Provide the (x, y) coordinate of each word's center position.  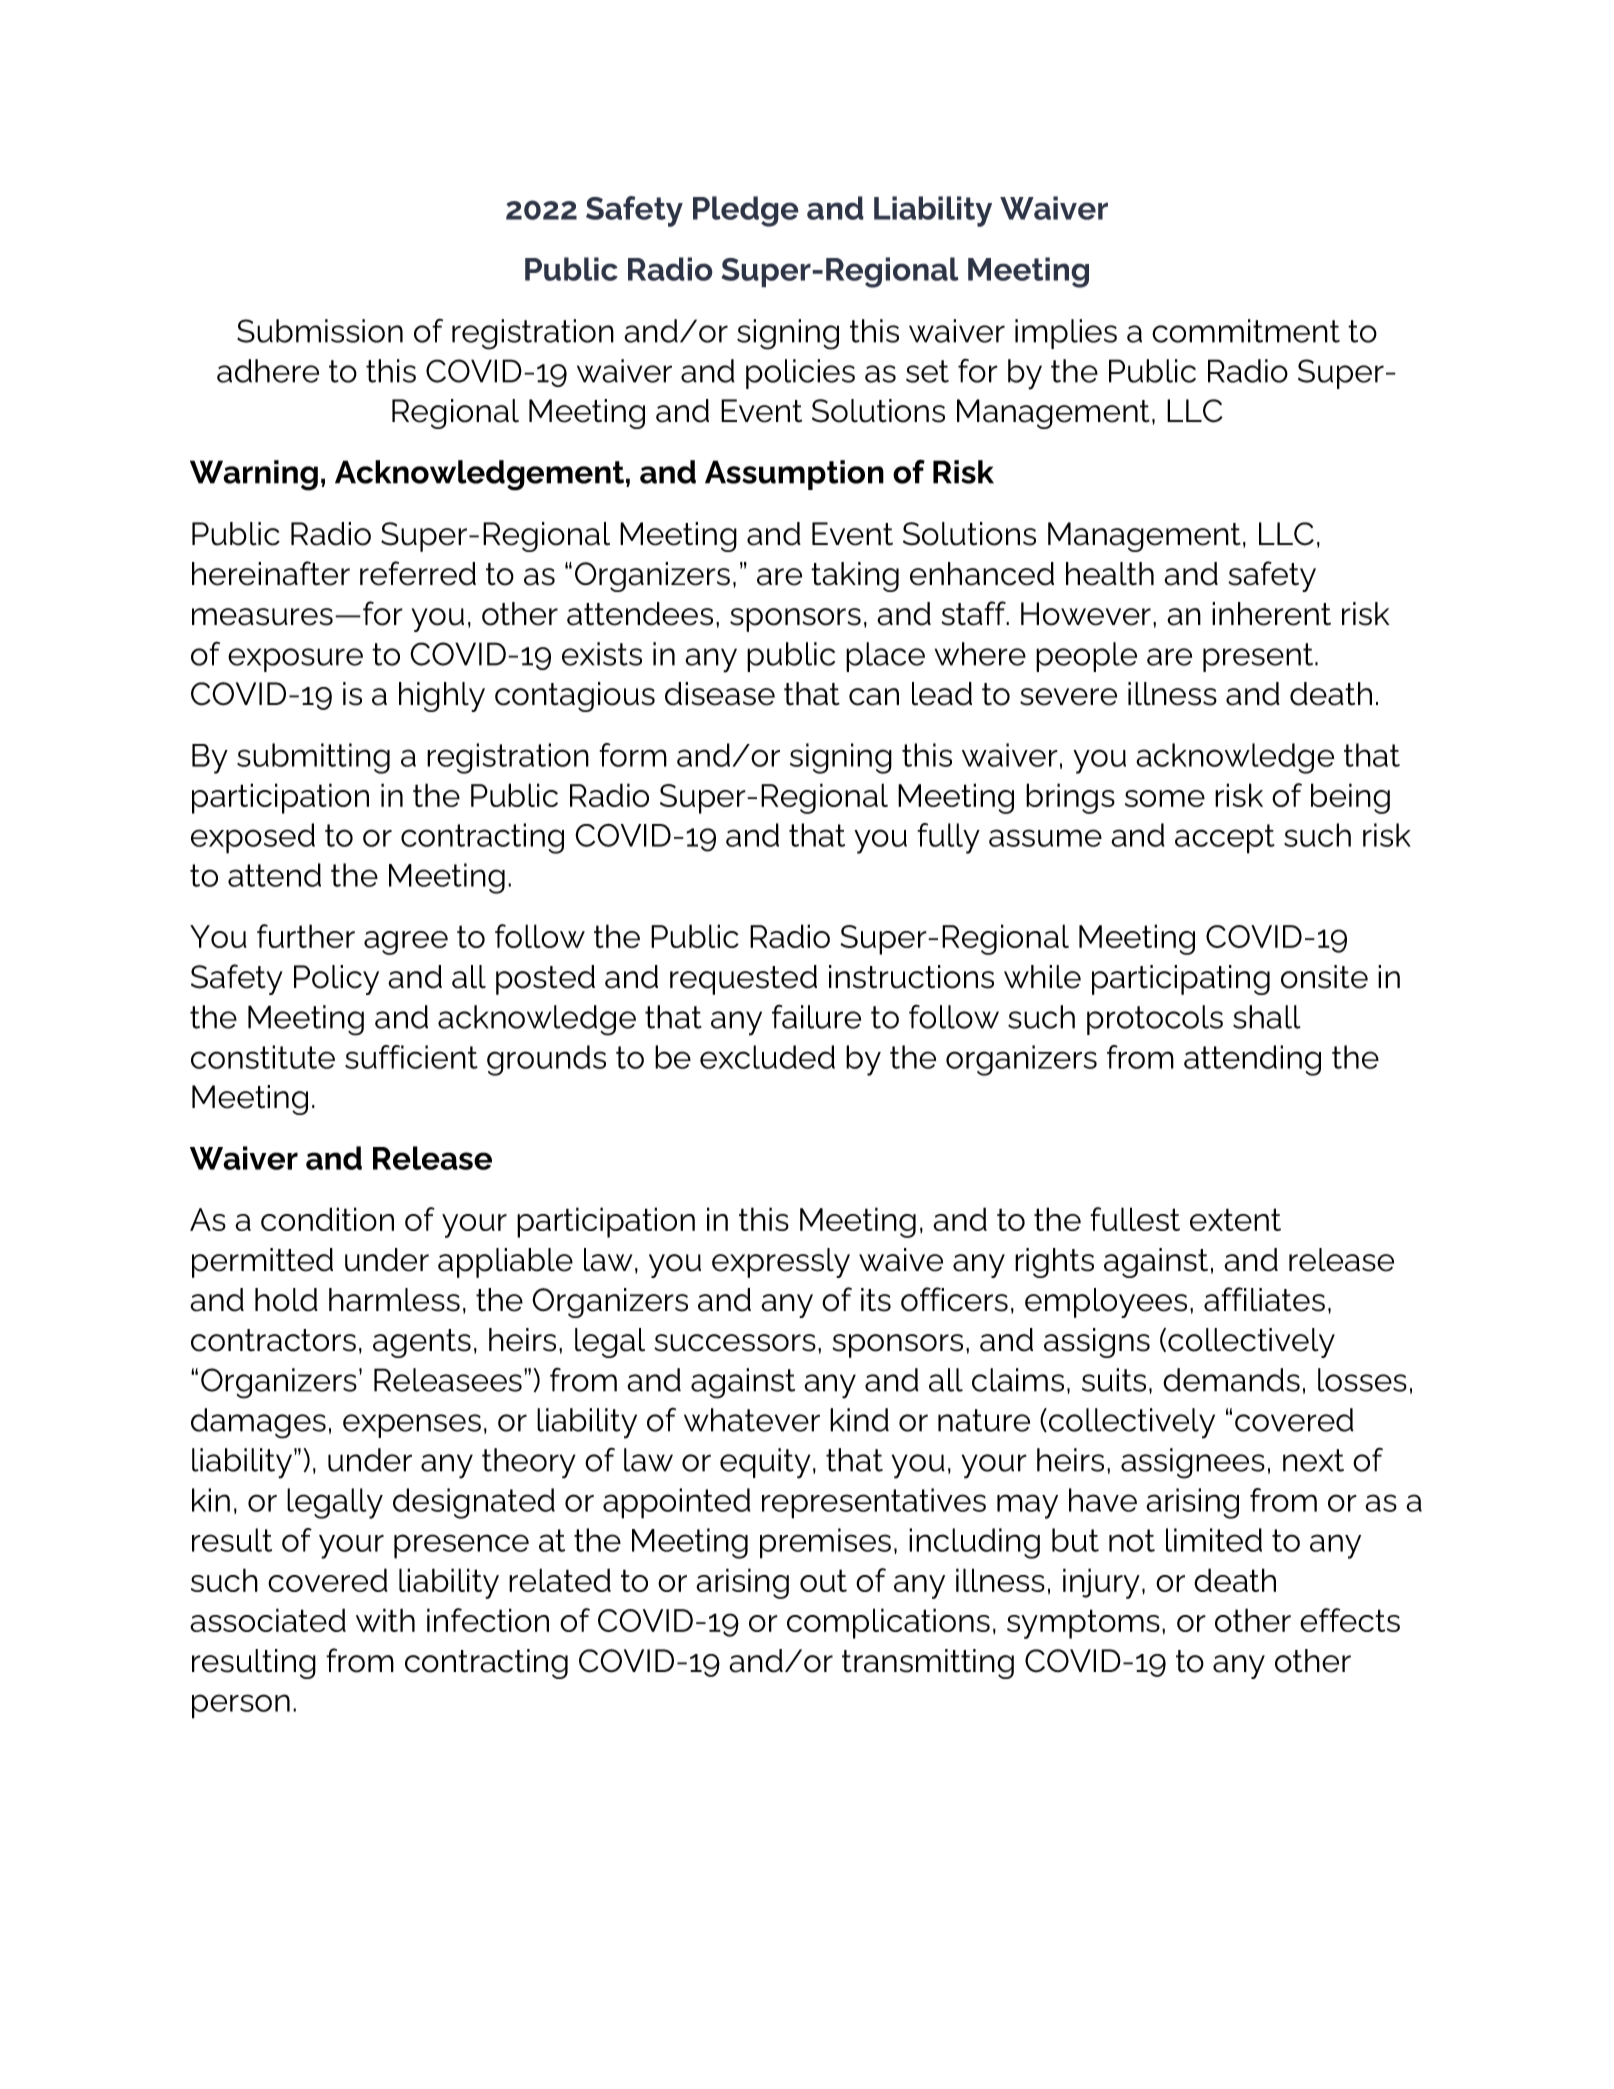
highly (442, 697)
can (874, 697)
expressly (781, 1263)
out (823, 1580)
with (385, 1620)
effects (1350, 1620)
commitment (1246, 331)
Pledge (746, 211)
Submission (320, 331)
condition (327, 1219)
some (1165, 798)
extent (1235, 1219)
